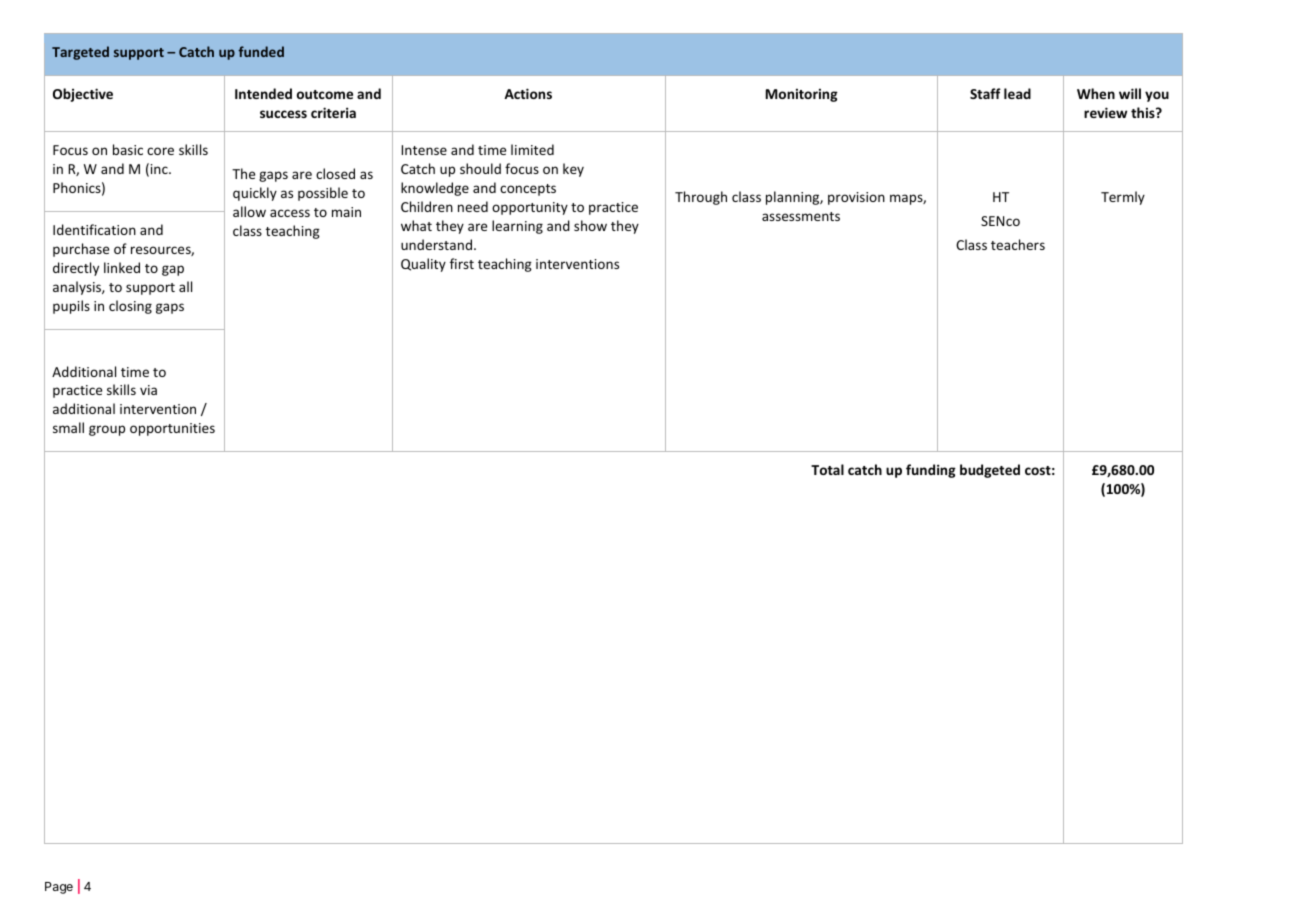 This image has width=1309, height=924. What do you see at coordinates (528, 93) in the image?
I see `Actions` at bounding box center [528, 93].
